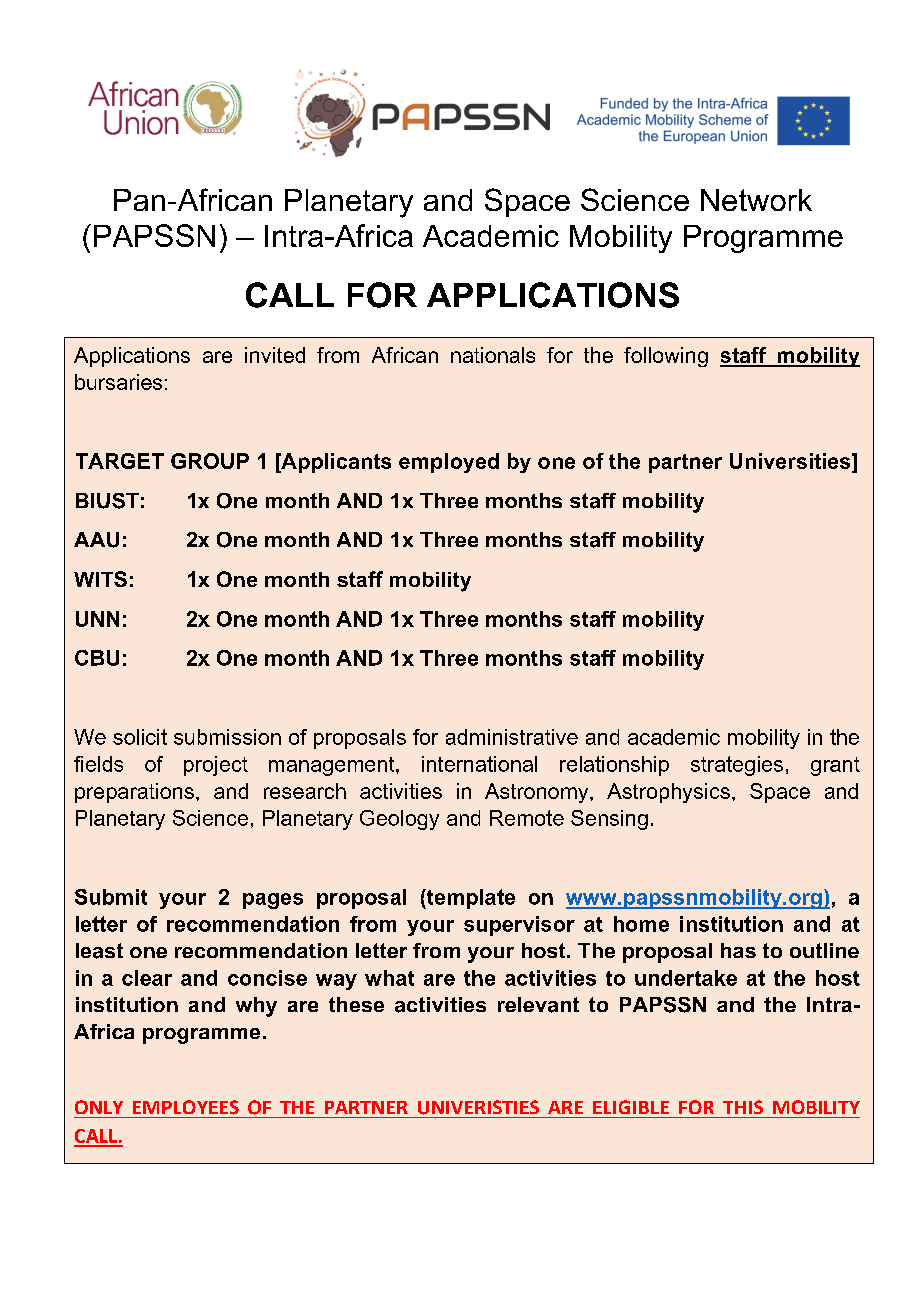 The width and height of the screenshot is (924, 1308). Describe the element at coordinates (275, 355) in the screenshot. I see `invited` at that location.
